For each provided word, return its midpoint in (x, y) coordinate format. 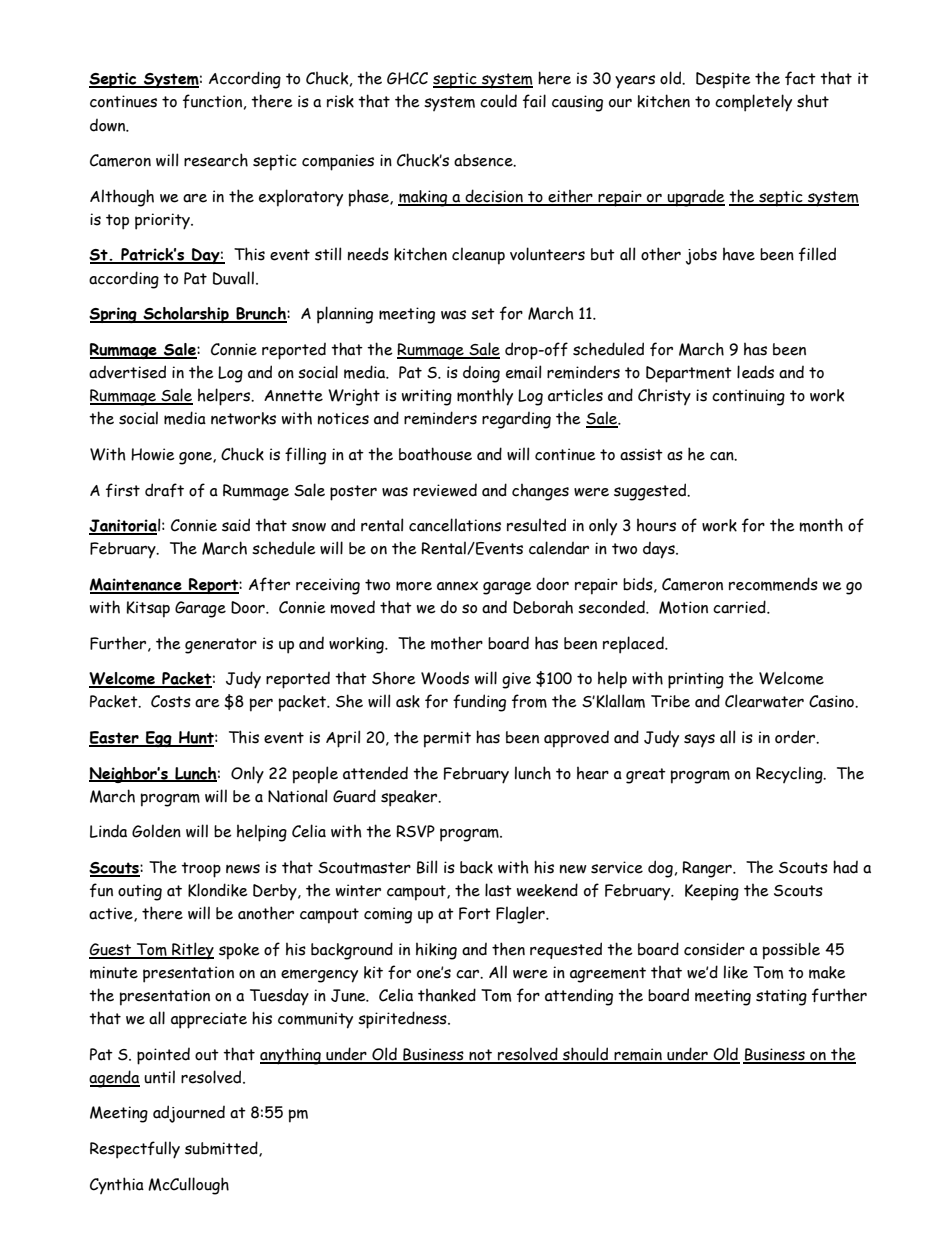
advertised (127, 372)
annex (457, 586)
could (498, 101)
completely (753, 103)
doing (481, 374)
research (216, 160)
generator (221, 646)
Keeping (712, 892)
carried (740, 607)
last (498, 890)
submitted (222, 1149)
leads (755, 372)
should (586, 1055)
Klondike (218, 890)
